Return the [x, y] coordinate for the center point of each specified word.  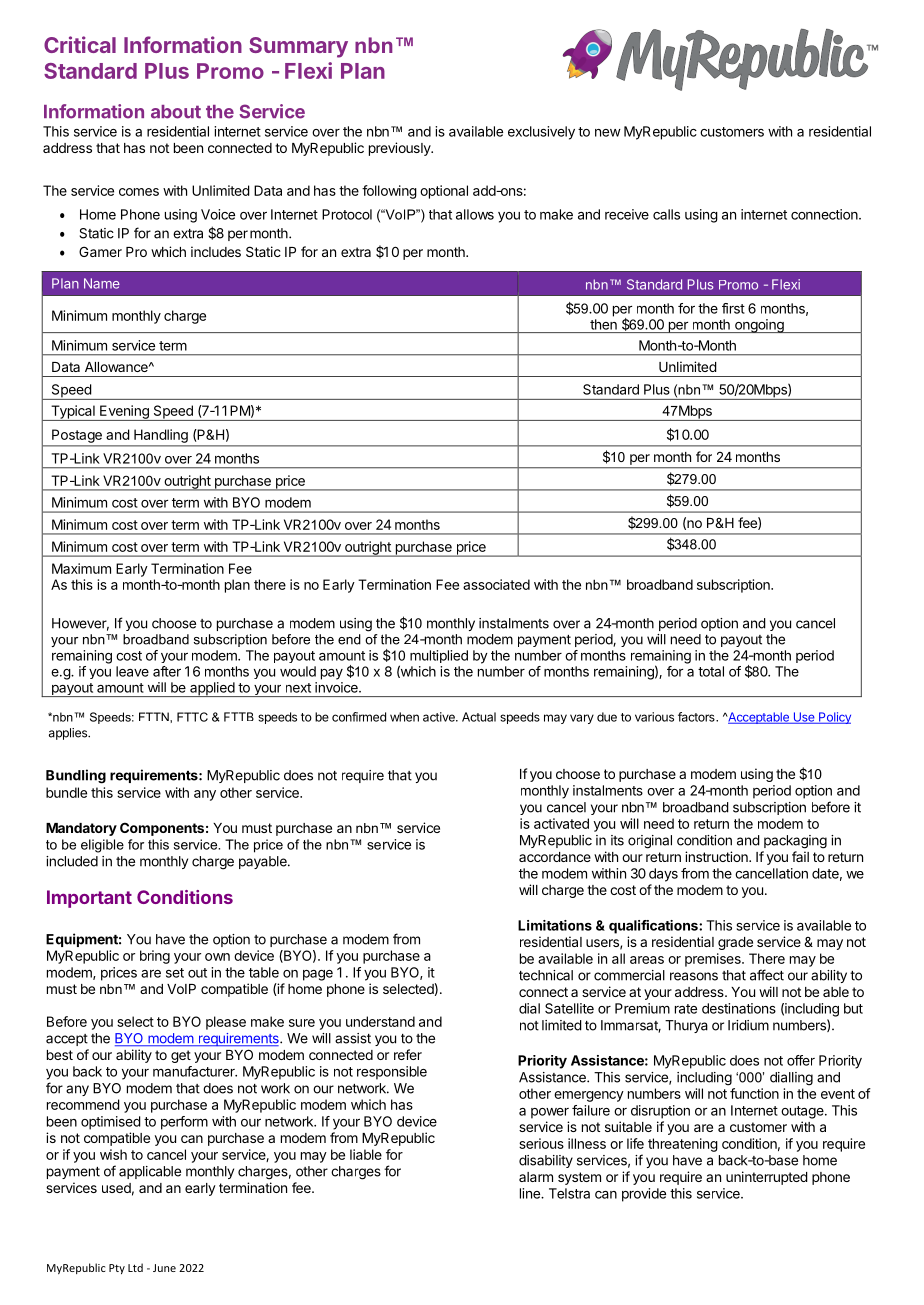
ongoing [759, 326]
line [531, 1193]
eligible [102, 846]
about [176, 112]
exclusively [541, 133]
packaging [795, 842]
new [608, 133]
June [164, 1268]
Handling [161, 436]
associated [496, 584]
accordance [555, 857]
